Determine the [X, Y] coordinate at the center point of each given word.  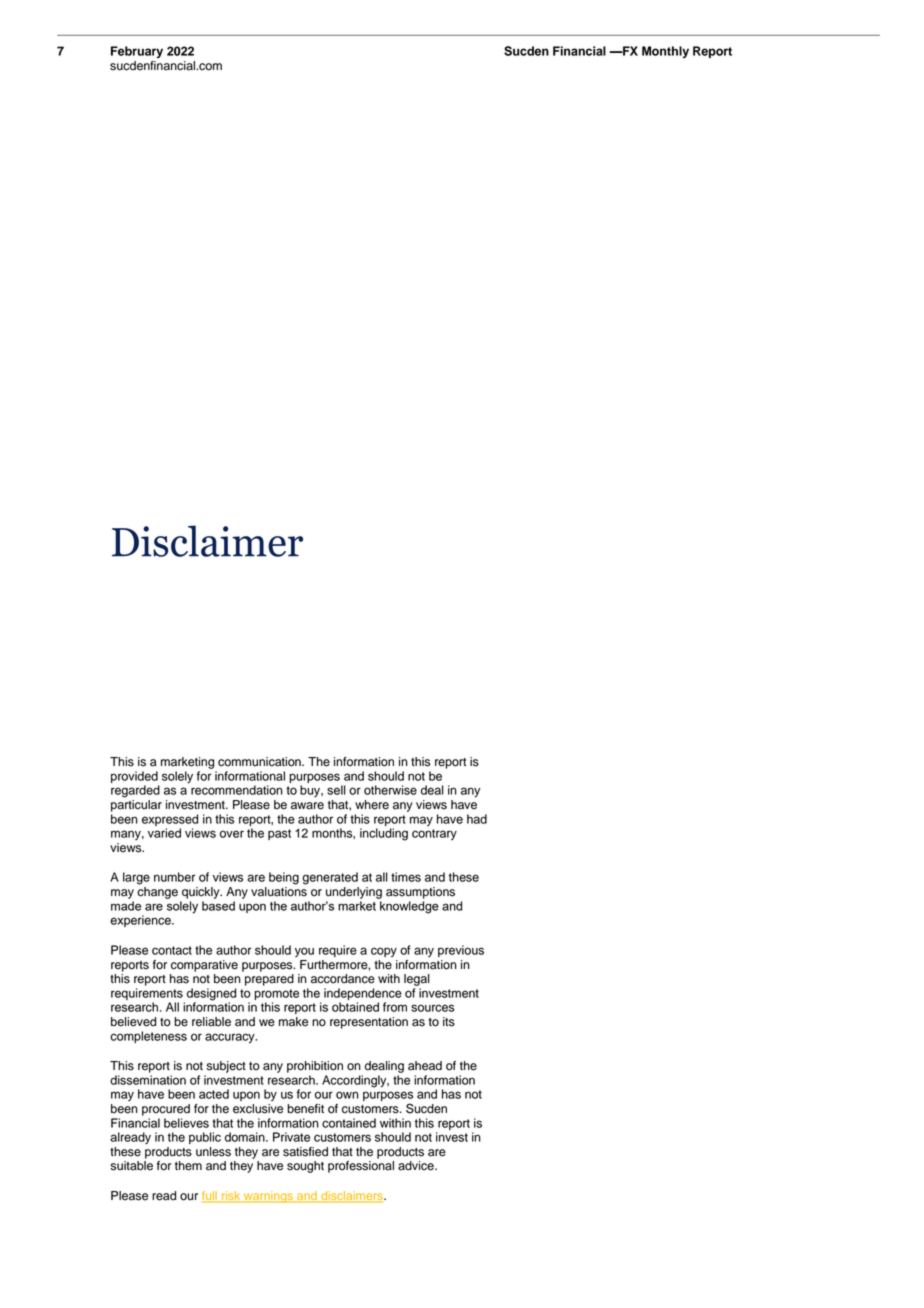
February [137, 52]
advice [417, 1166]
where [372, 805]
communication [260, 762]
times [406, 877]
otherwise [390, 790]
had [477, 819]
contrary [434, 834]
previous [461, 951]
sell [336, 790]
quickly [202, 893]
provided [135, 778]
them [188, 1166]
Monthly [665, 52]
